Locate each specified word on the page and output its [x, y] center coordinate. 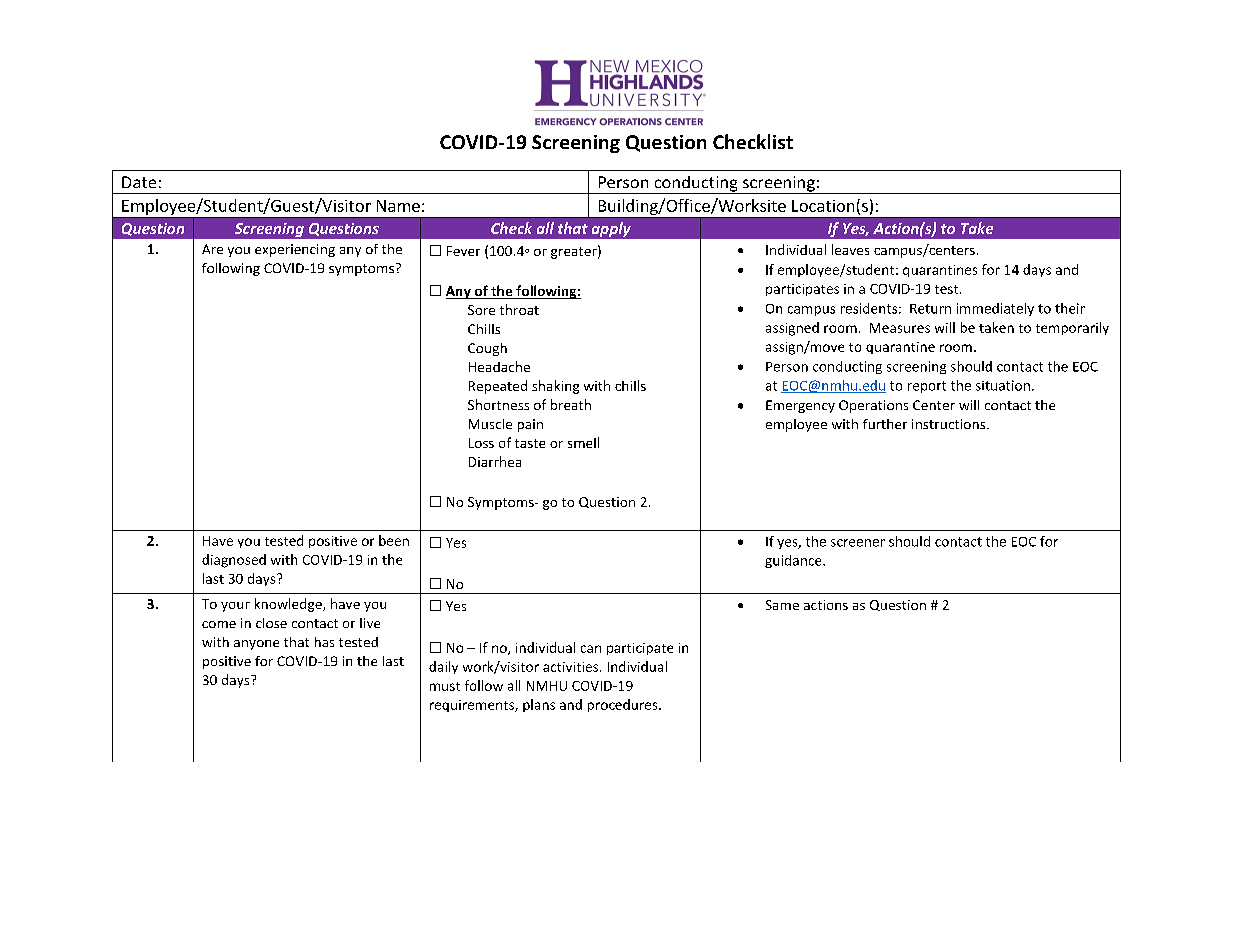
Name [398, 206]
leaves [850, 249]
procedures [624, 705]
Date [139, 182]
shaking [555, 387]
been [394, 540]
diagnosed [234, 561]
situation [1003, 385]
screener [858, 543]
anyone [256, 645]
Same [782, 605]
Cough [487, 349]
